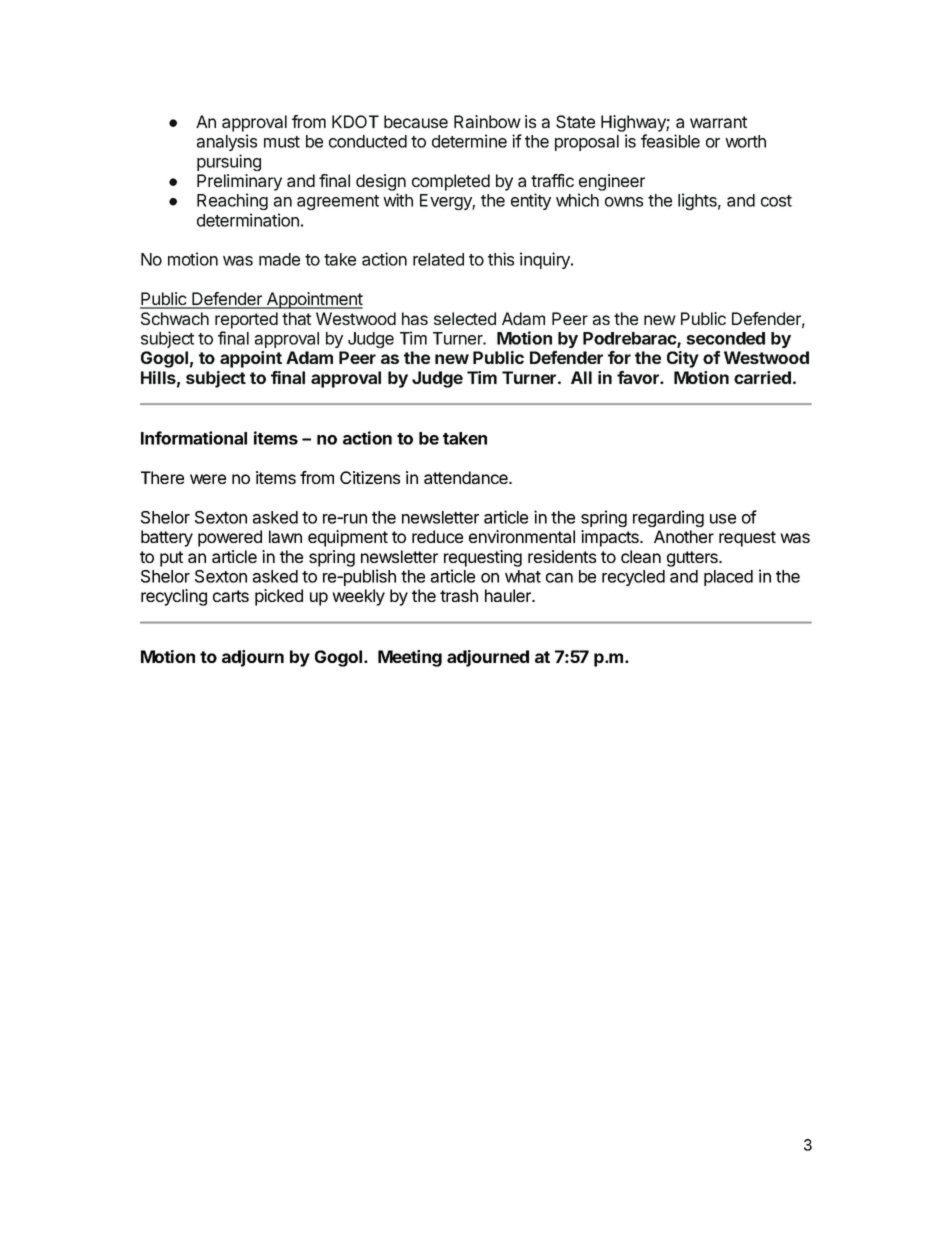 The image size is (952, 1233). I want to click on lawn, so click(285, 536).
